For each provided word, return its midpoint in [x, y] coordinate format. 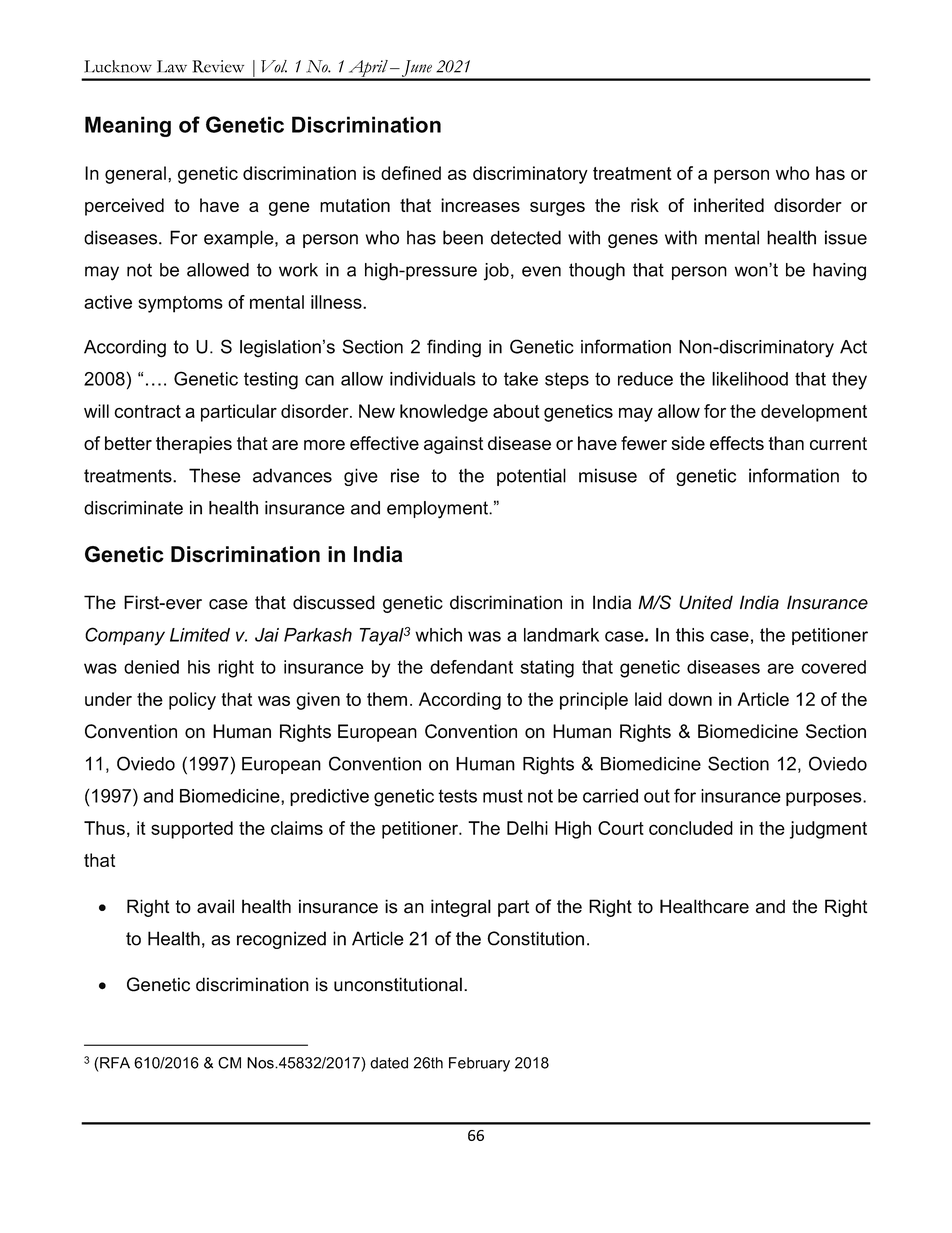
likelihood [750, 379]
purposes [825, 799]
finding [454, 348]
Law [172, 66]
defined [411, 173]
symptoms [180, 304]
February [479, 1064]
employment [438, 510]
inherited [729, 205]
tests [457, 796]
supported [192, 830]
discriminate [133, 508]
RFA [114, 1063]
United [706, 602]
